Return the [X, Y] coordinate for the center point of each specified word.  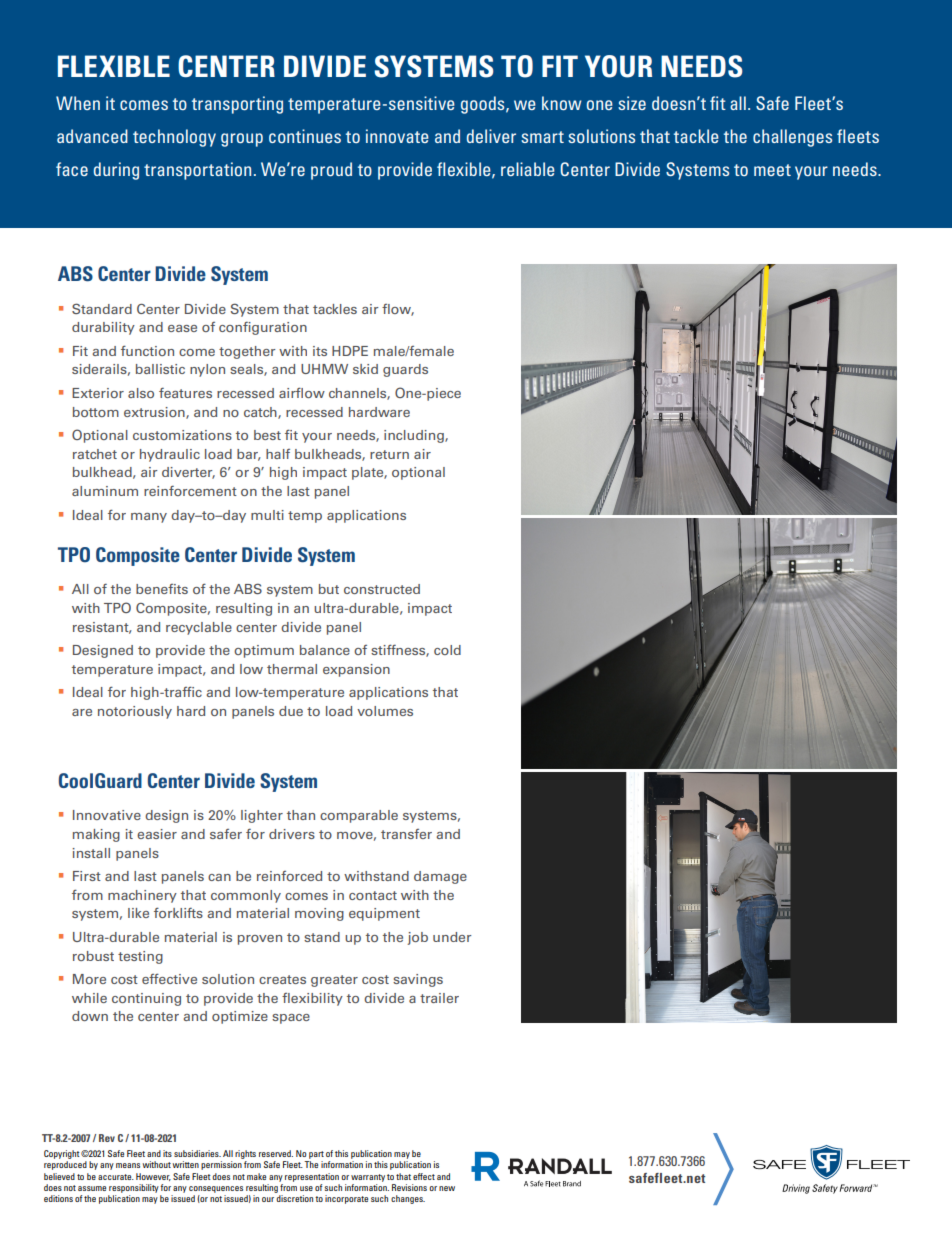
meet [772, 170]
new [447, 1188]
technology [174, 138]
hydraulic [170, 455]
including [415, 436]
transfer [406, 834]
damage [440, 877]
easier [157, 834]
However [153, 1177]
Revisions [409, 1187]
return [389, 454]
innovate [397, 136]
